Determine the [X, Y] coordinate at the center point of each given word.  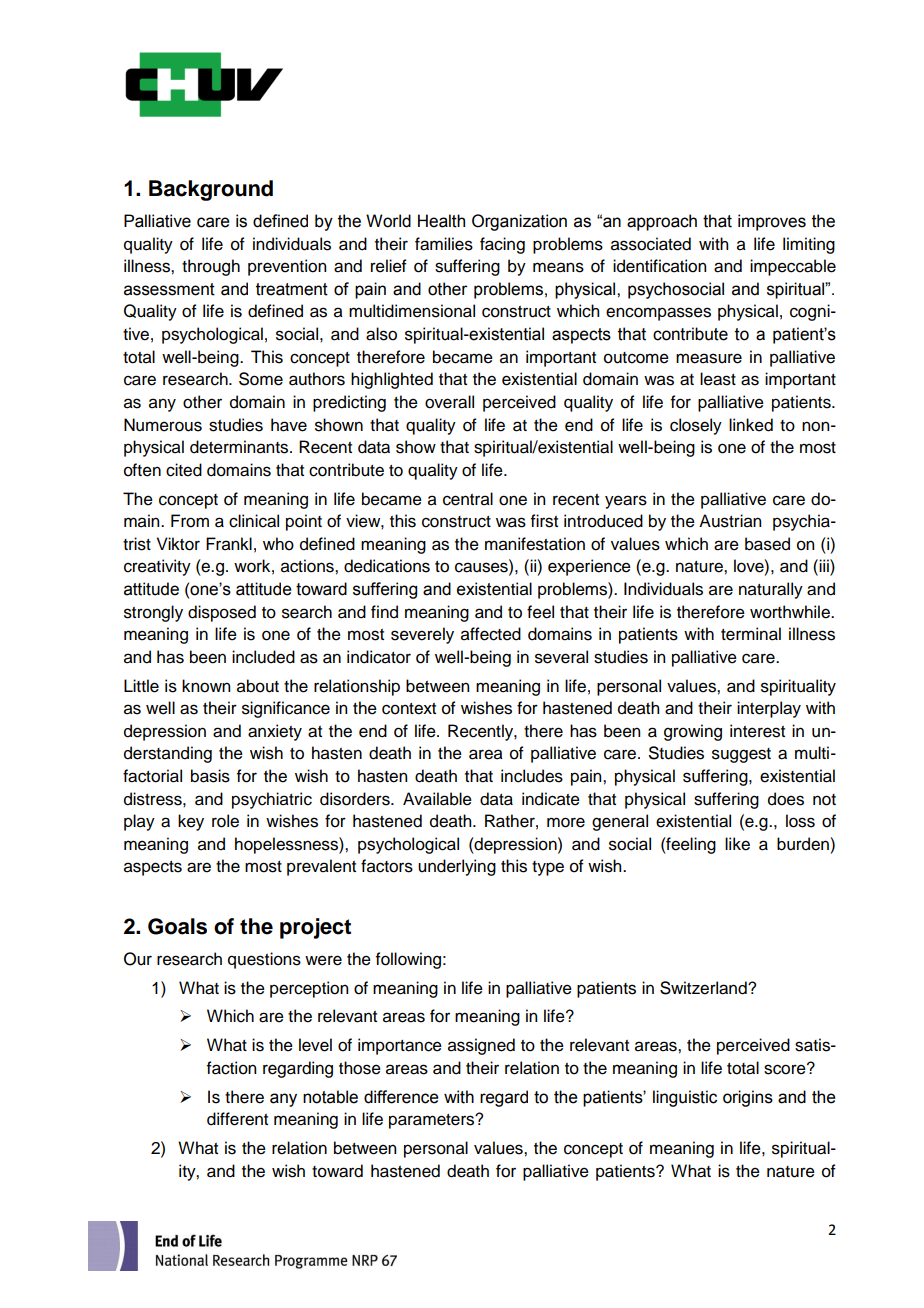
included [263, 657]
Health [441, 221]
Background [211, 190]
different [237, 1119]
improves [772, 222]
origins [748, 1098]
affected [491, 634]
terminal [751, 634]
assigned [481, 1046]
